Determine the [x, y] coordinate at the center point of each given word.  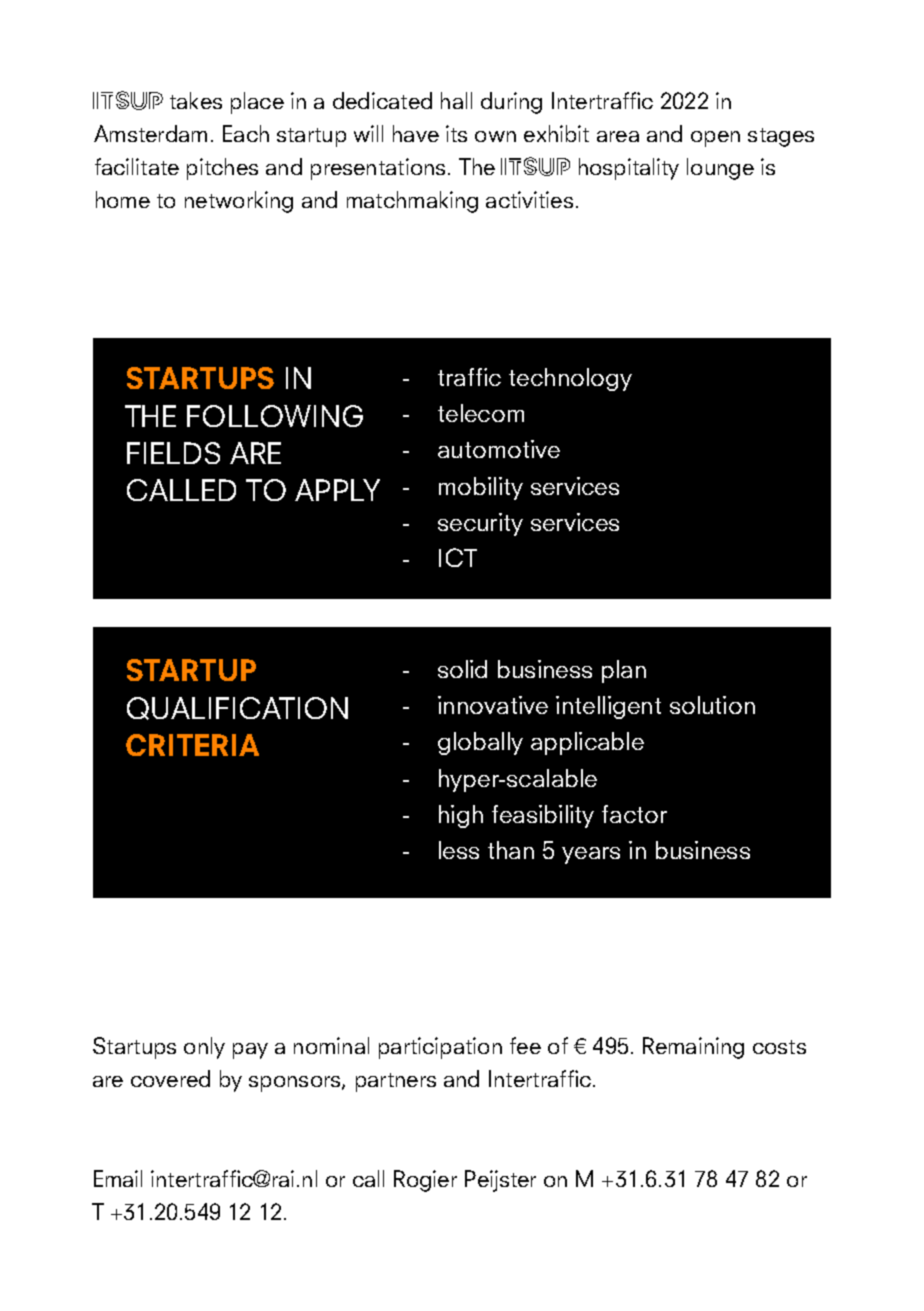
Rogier [425, 1181]
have [416, 133]
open [715, 139]
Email [118, 1178]
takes [196, 100]
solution [712, 705]
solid [462, 669]
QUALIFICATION [237, 708]
